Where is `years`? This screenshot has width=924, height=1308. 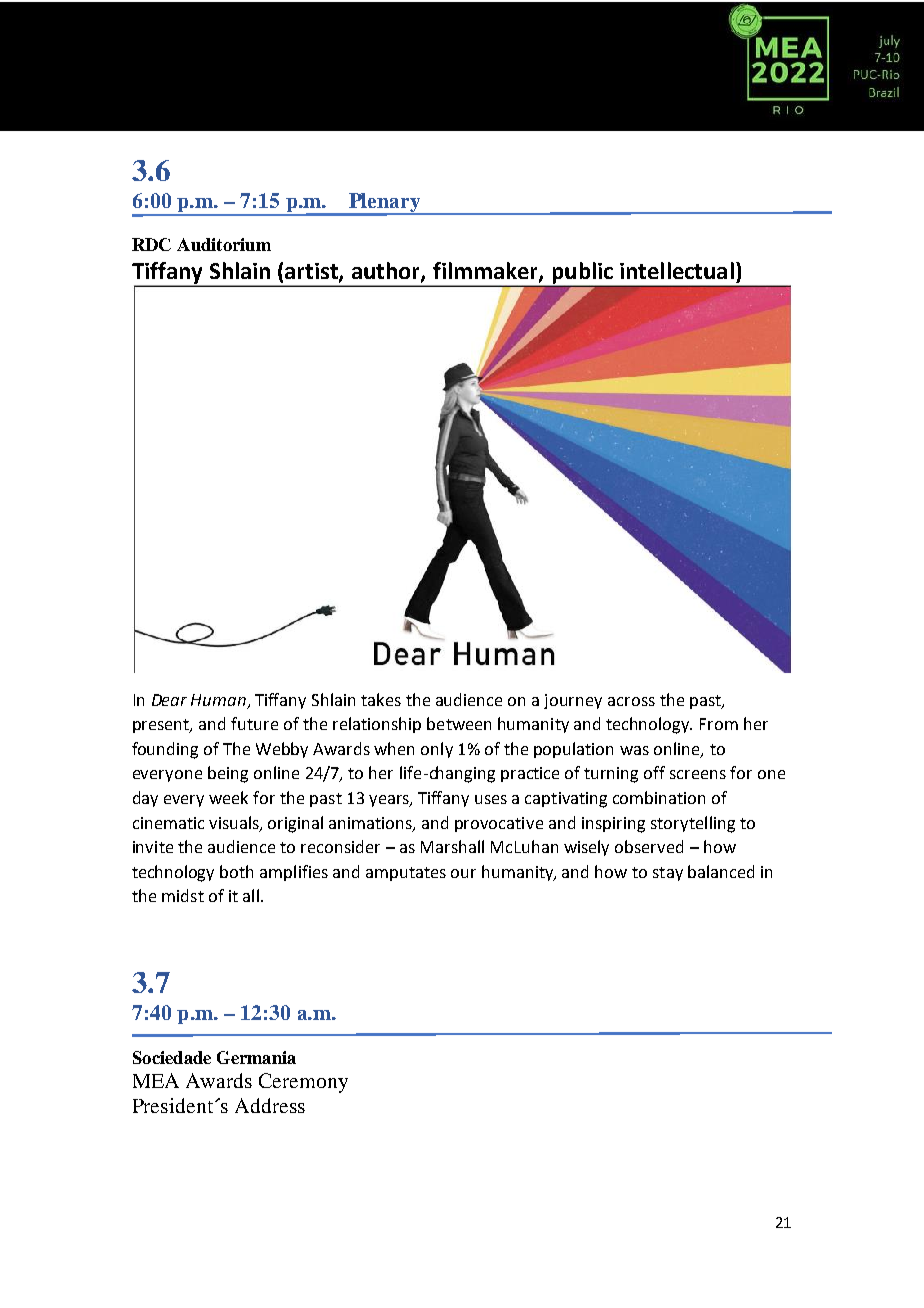
years is located at coordinates (390, 801).
